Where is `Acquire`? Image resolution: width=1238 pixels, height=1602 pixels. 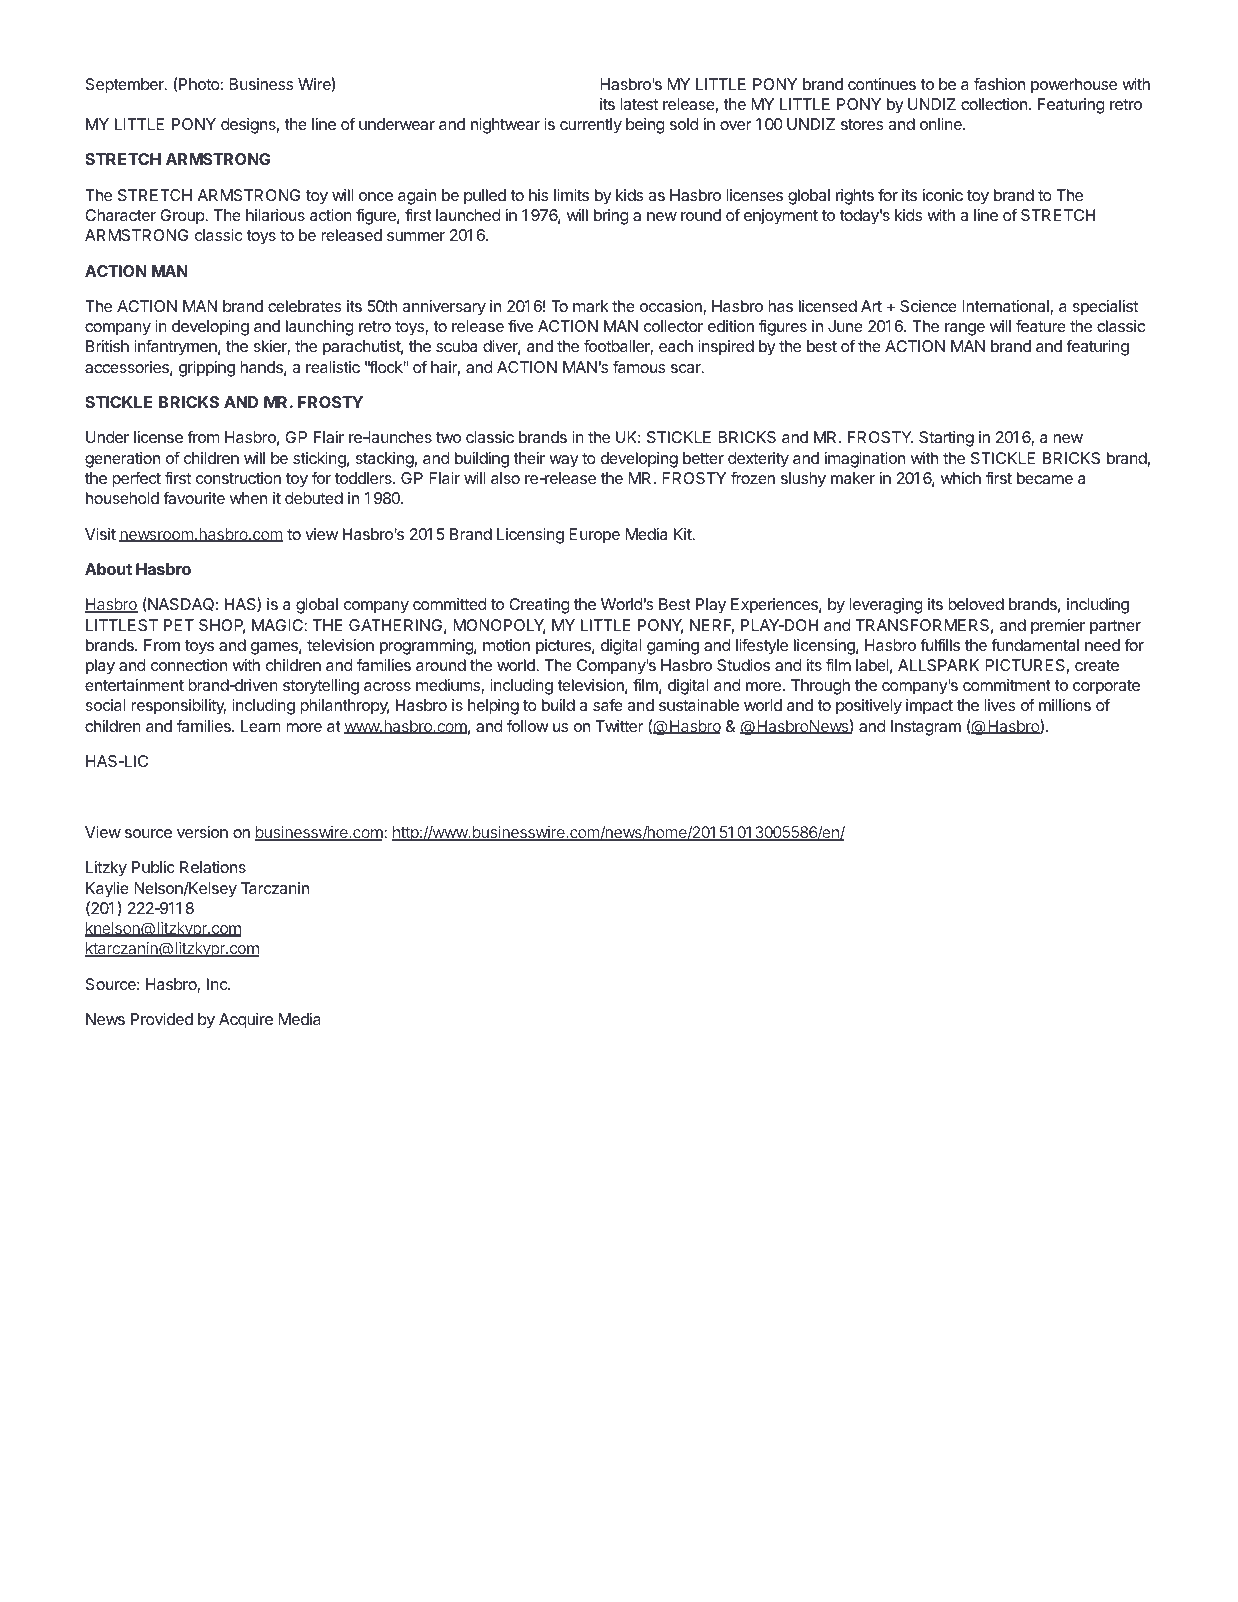 Acquire is located at coordinates (246, 1021).
